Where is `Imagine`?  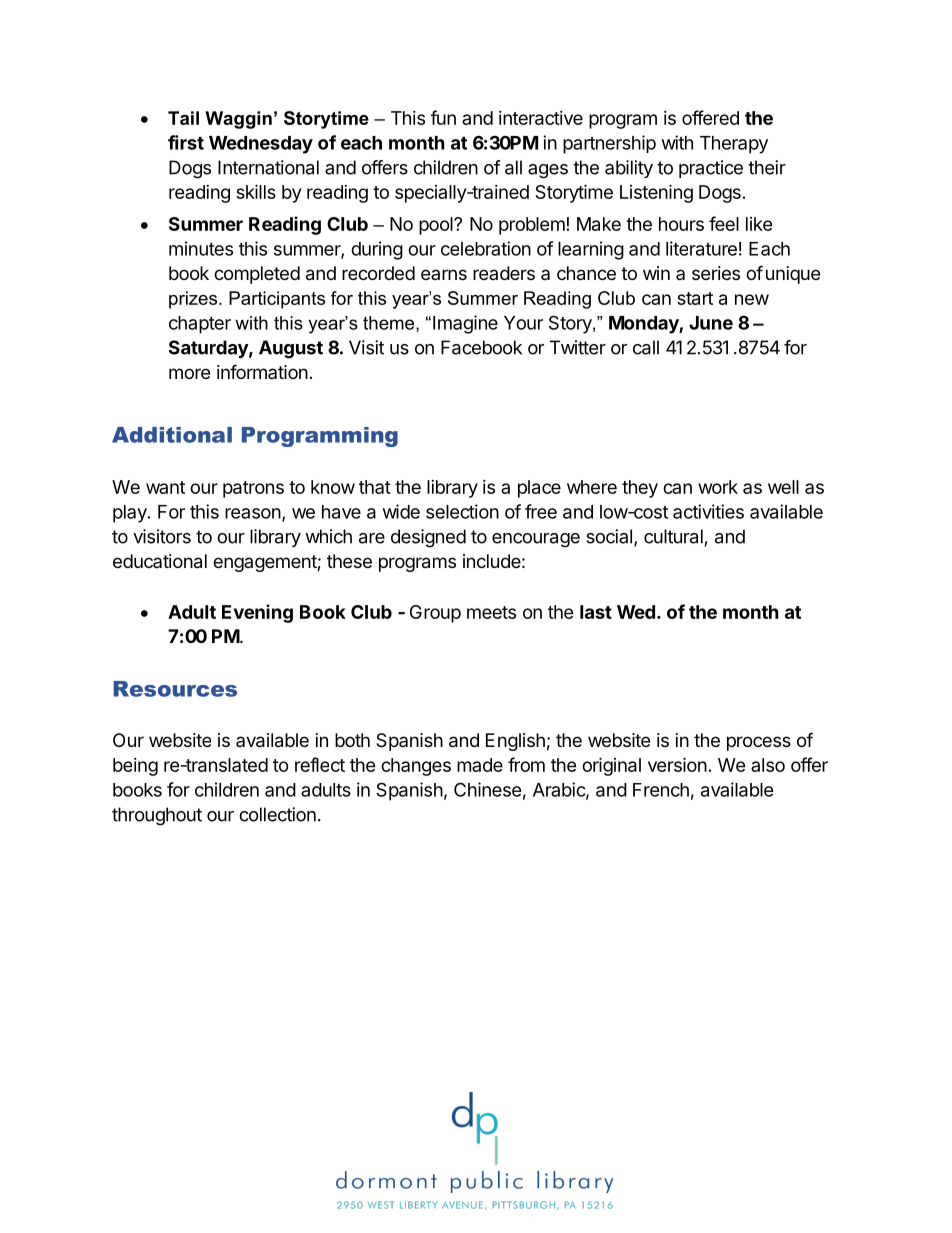 Imagine is located at coordinates (465, 324).
